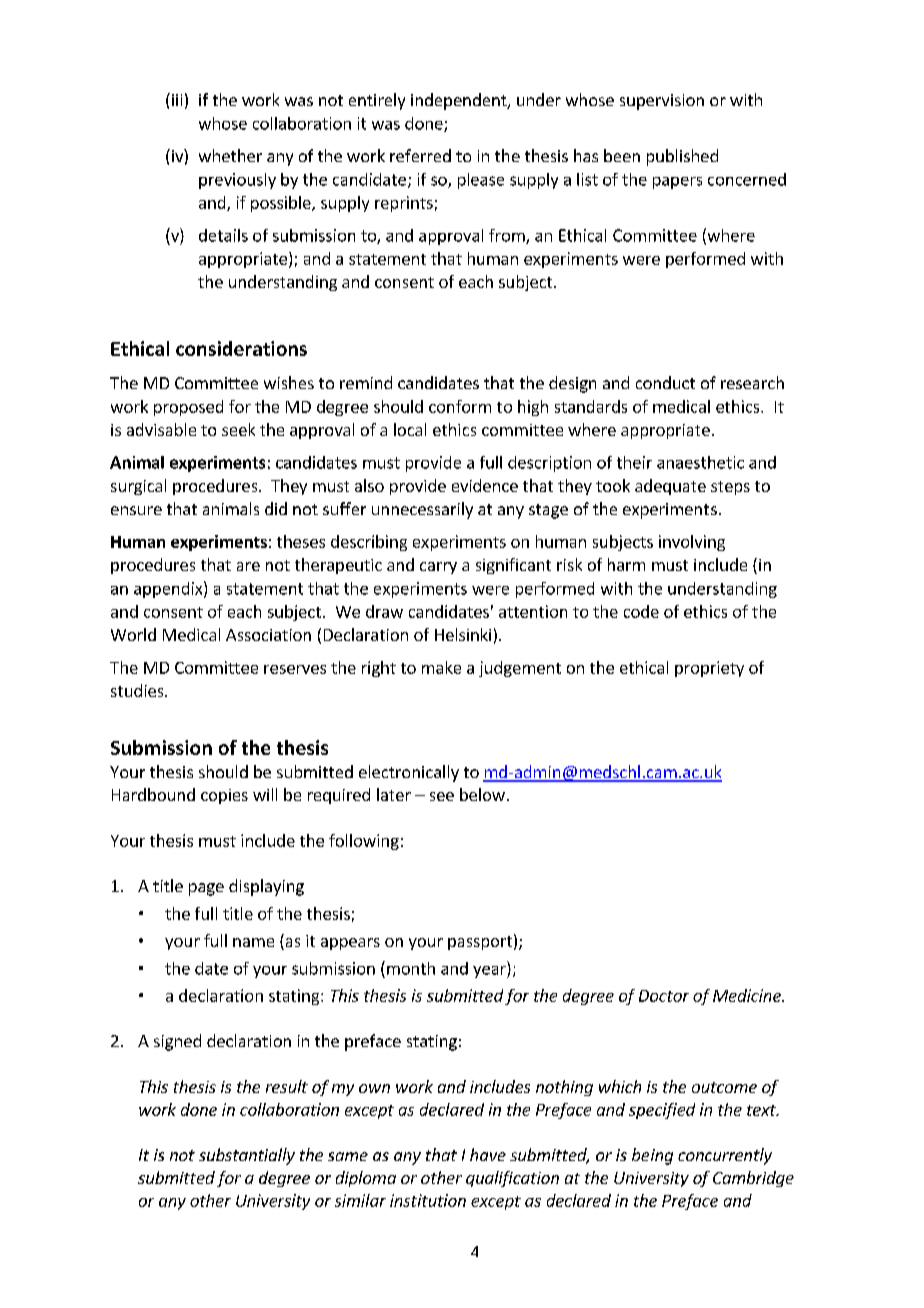 This screenshot has height=1308, width=924. What do you see at coordinates (488, 1154) in the screenshot?
I see `have` at bounding box center [488, 1154].
